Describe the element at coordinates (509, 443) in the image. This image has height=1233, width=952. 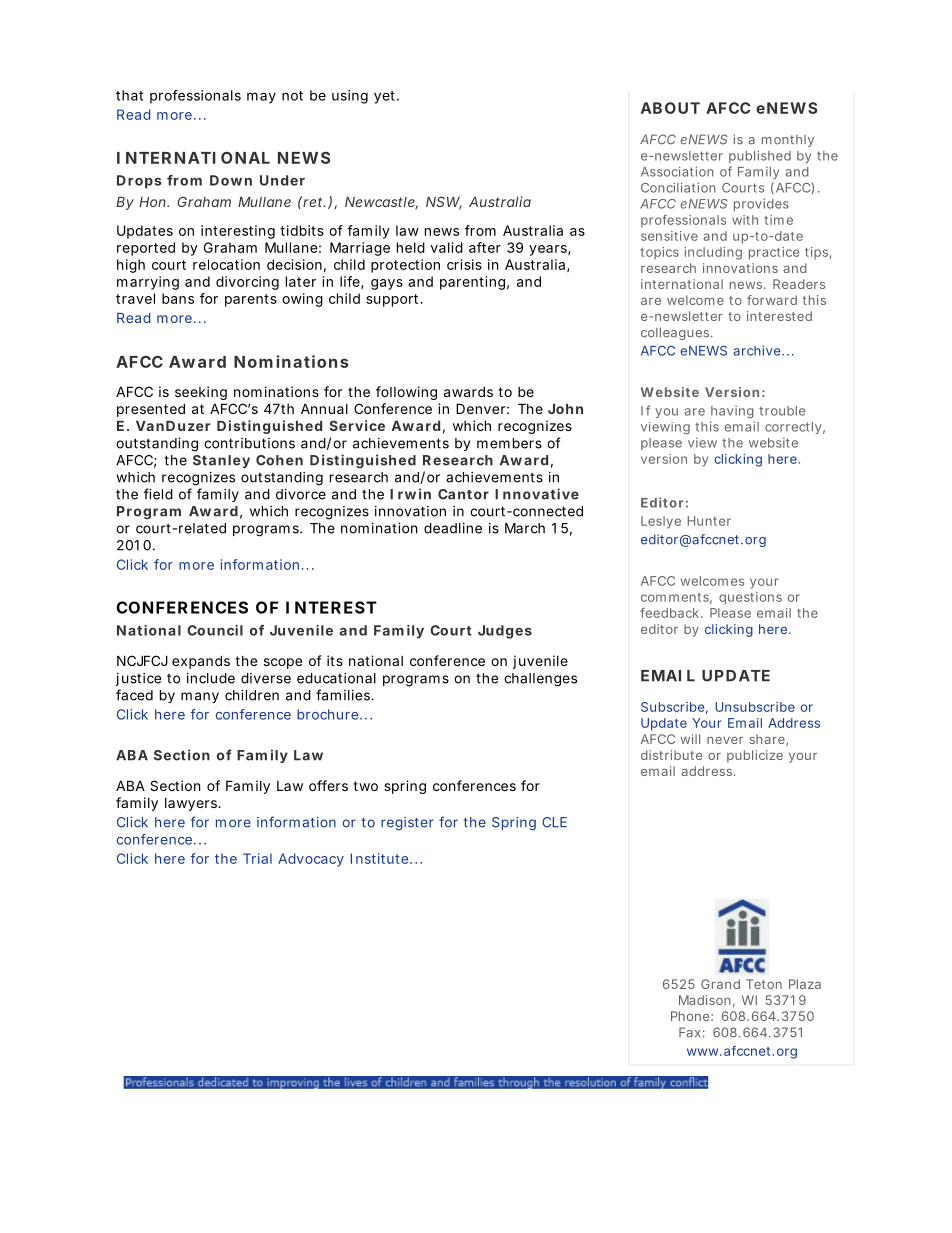
I see `members` at that location.
